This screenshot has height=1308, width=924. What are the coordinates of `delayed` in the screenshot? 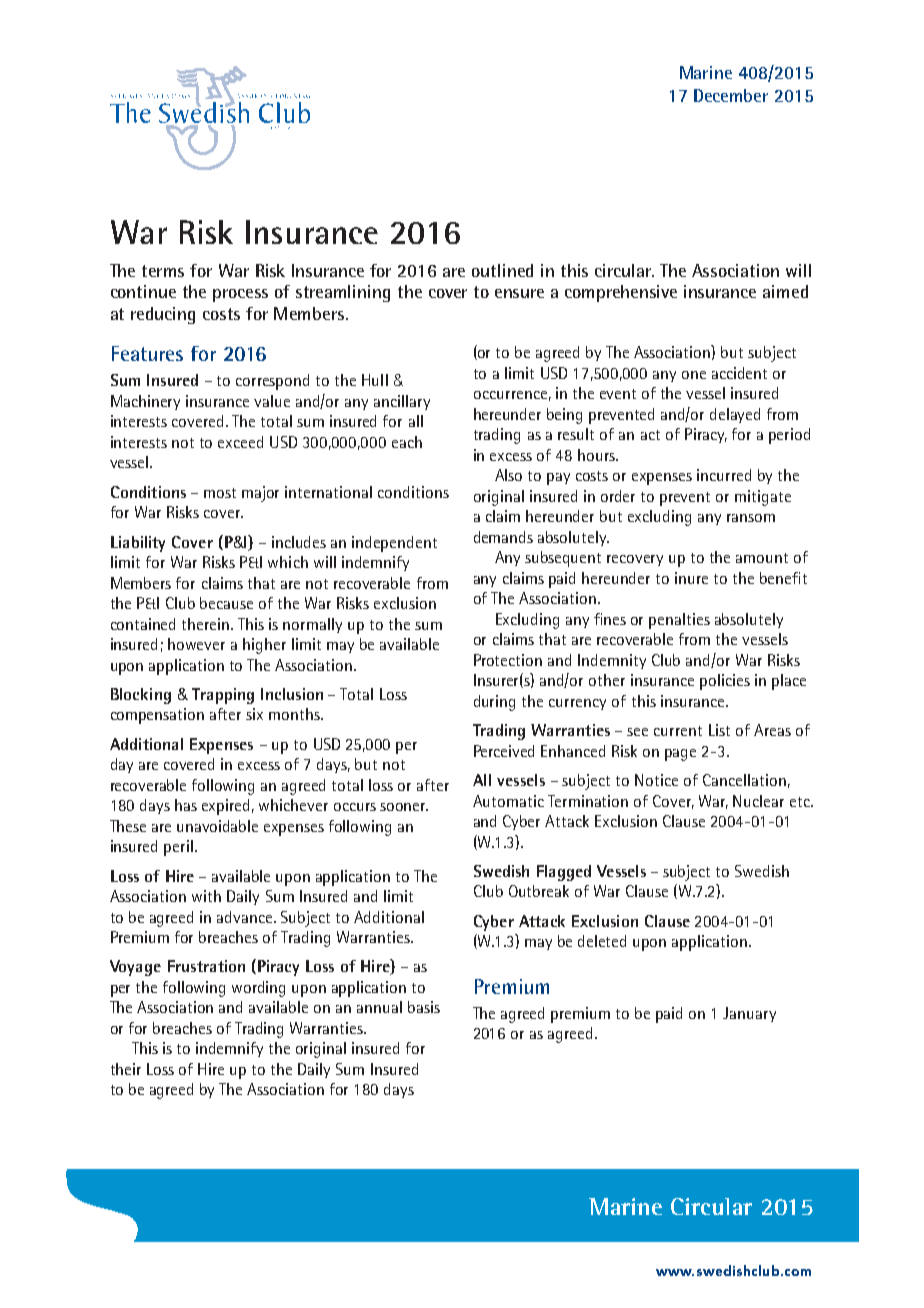 It's located at (735, 415).
